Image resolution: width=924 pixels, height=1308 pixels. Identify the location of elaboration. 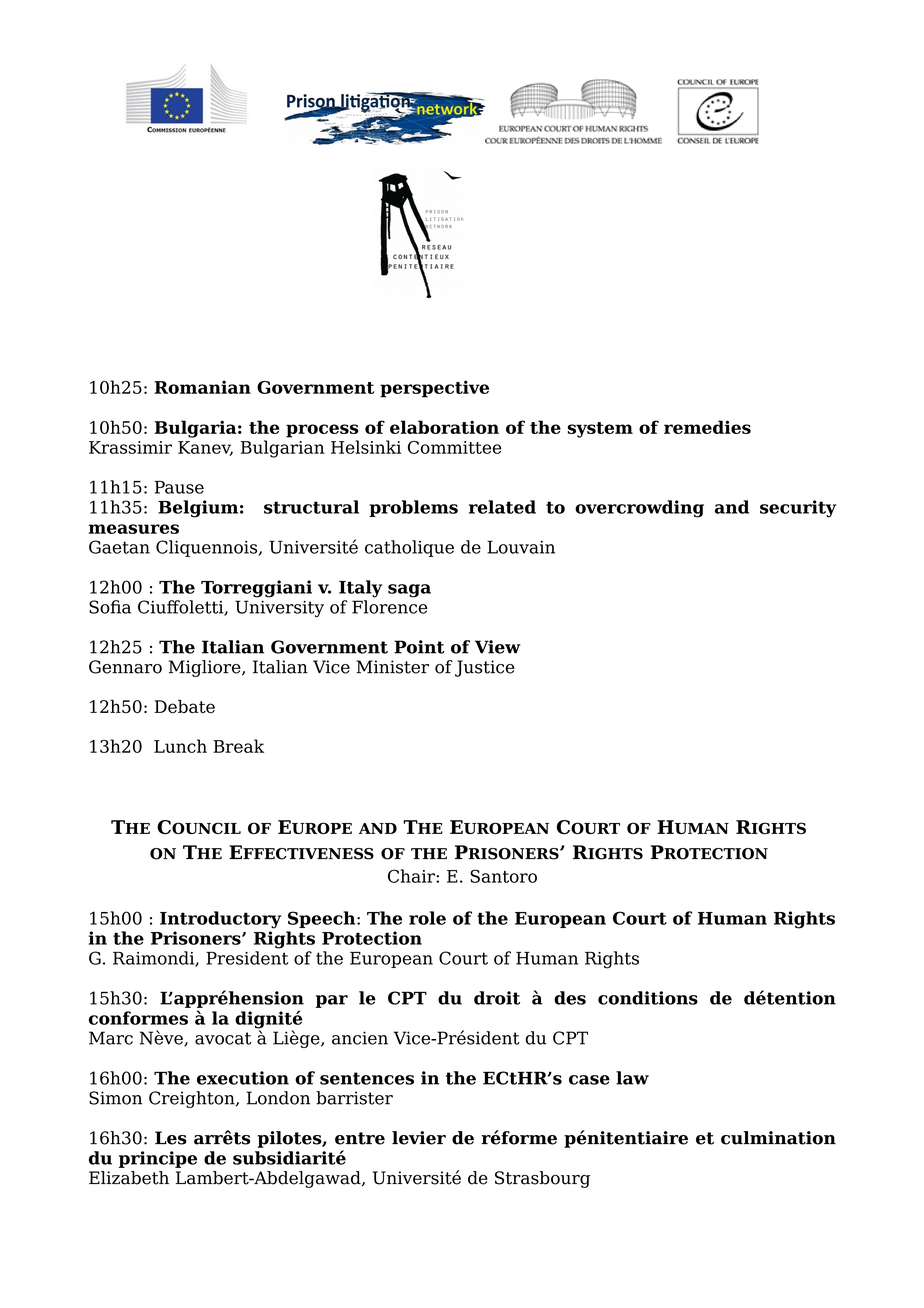
(444, 427).
